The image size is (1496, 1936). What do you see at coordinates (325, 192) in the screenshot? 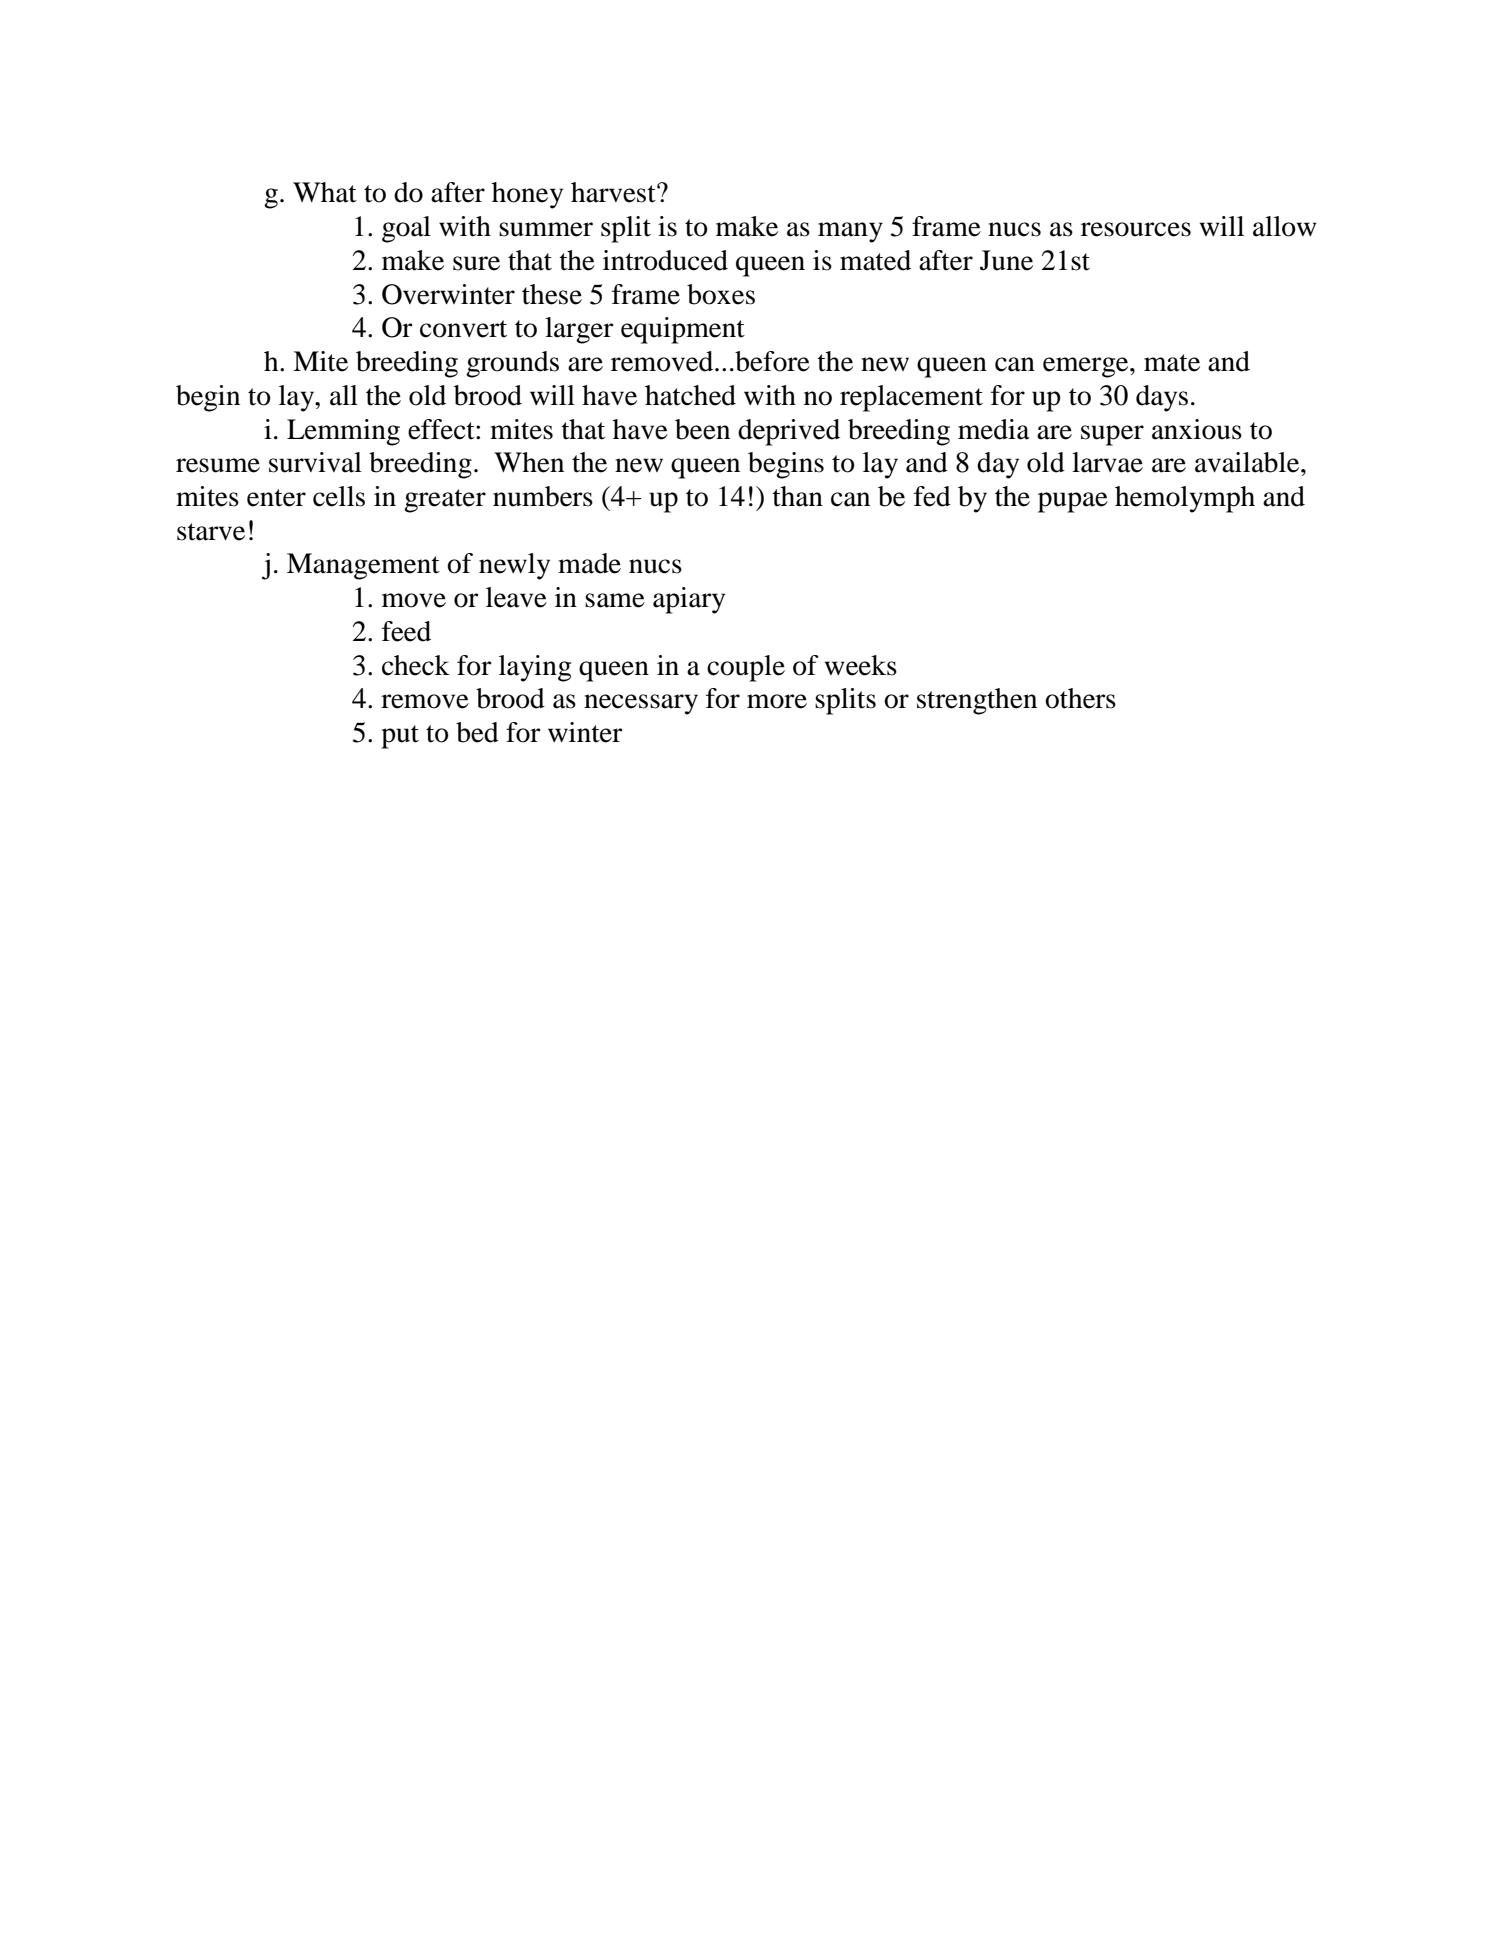
I see `What` at bounding box center [325, 192].
